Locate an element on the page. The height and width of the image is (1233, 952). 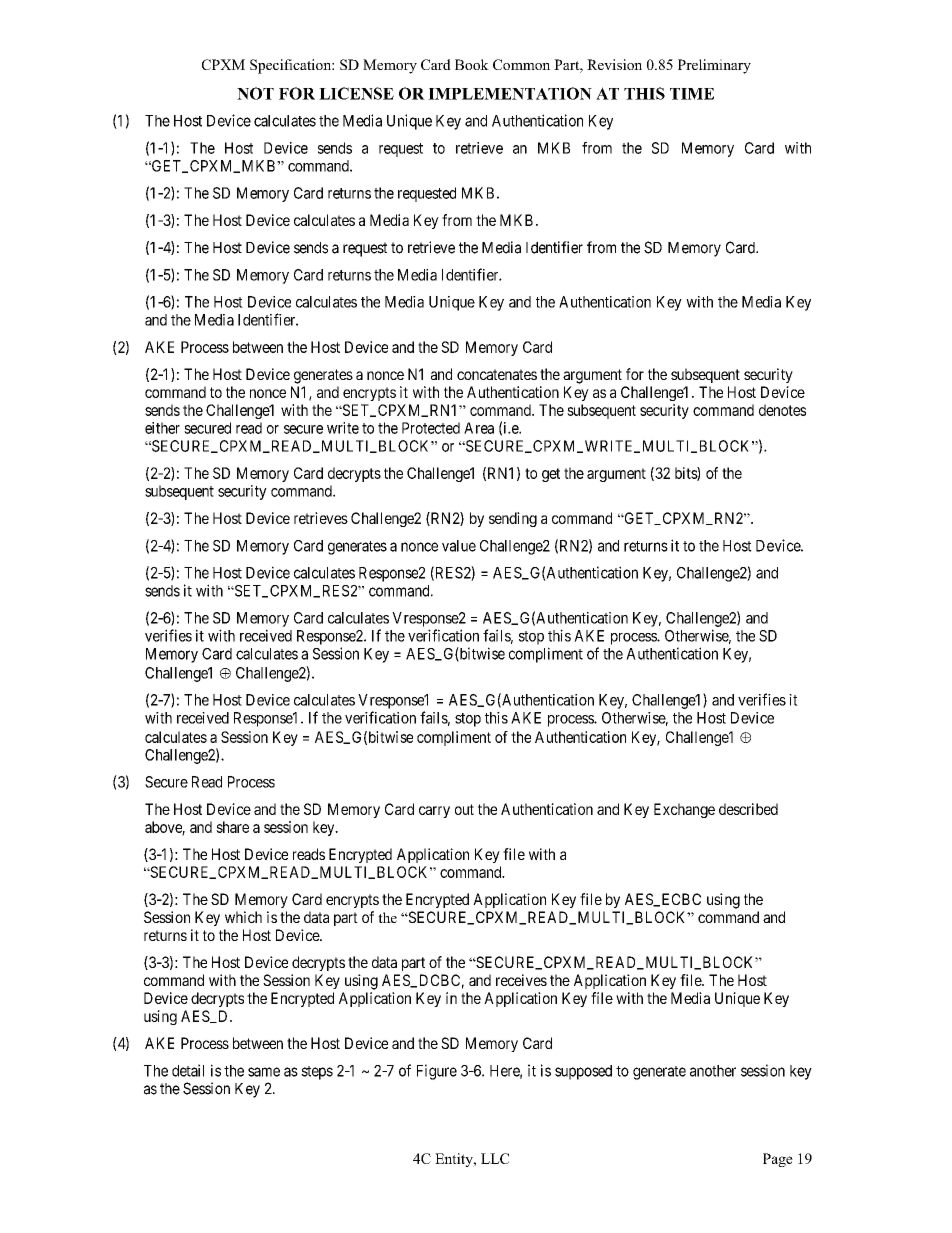
value is located at coordinates (459, 546).
